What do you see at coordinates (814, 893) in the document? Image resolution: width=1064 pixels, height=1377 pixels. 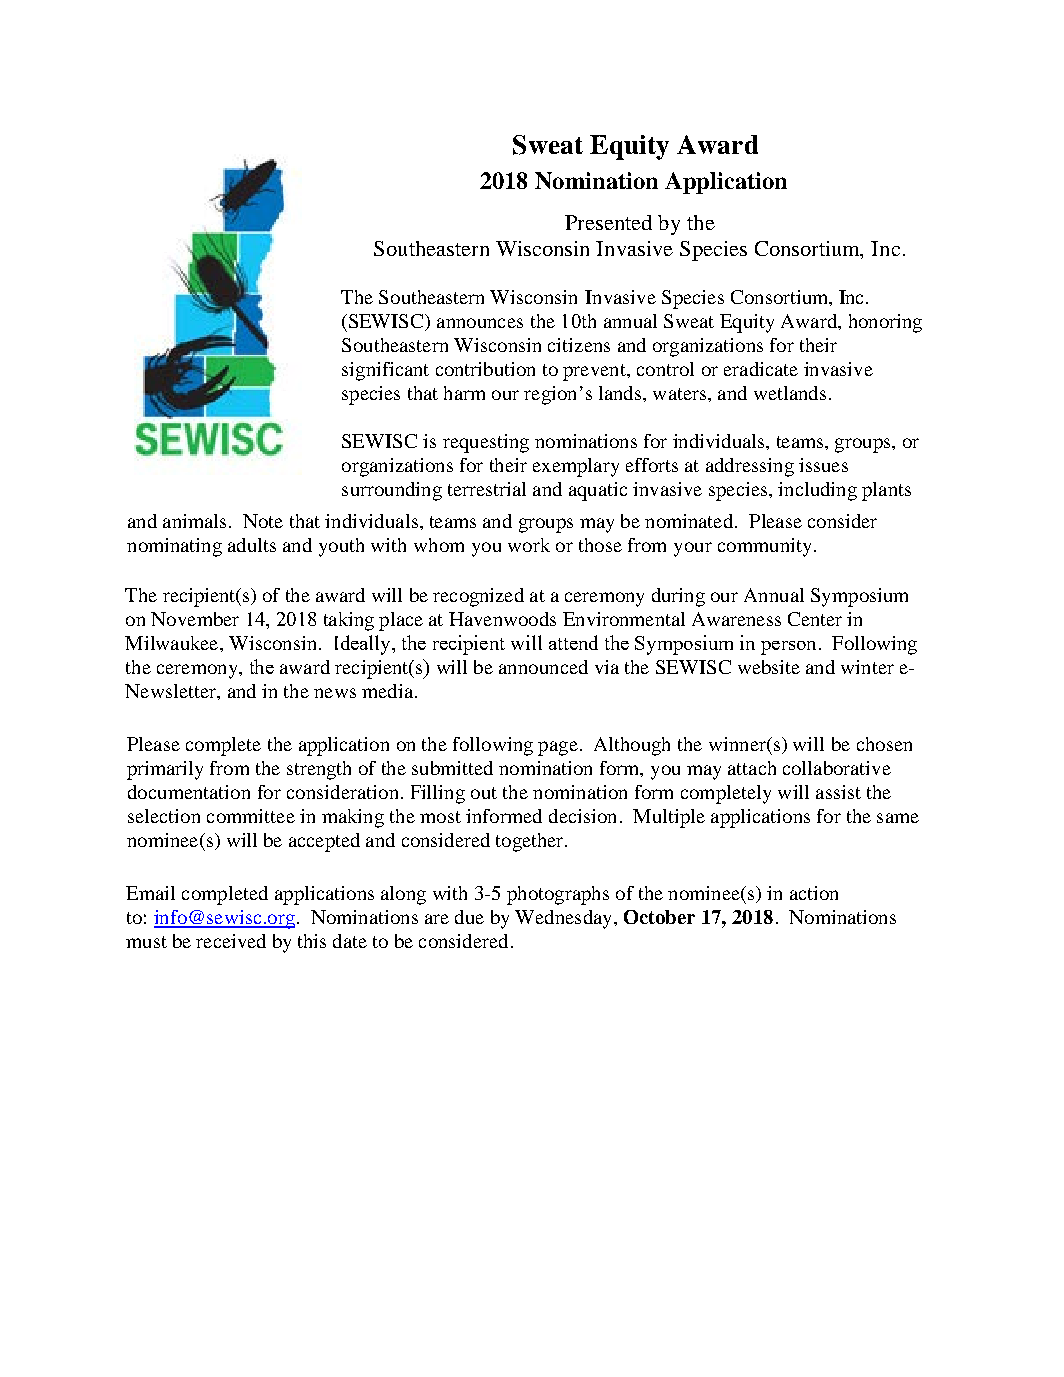 I see `action` at bounding box center [814, 893].
